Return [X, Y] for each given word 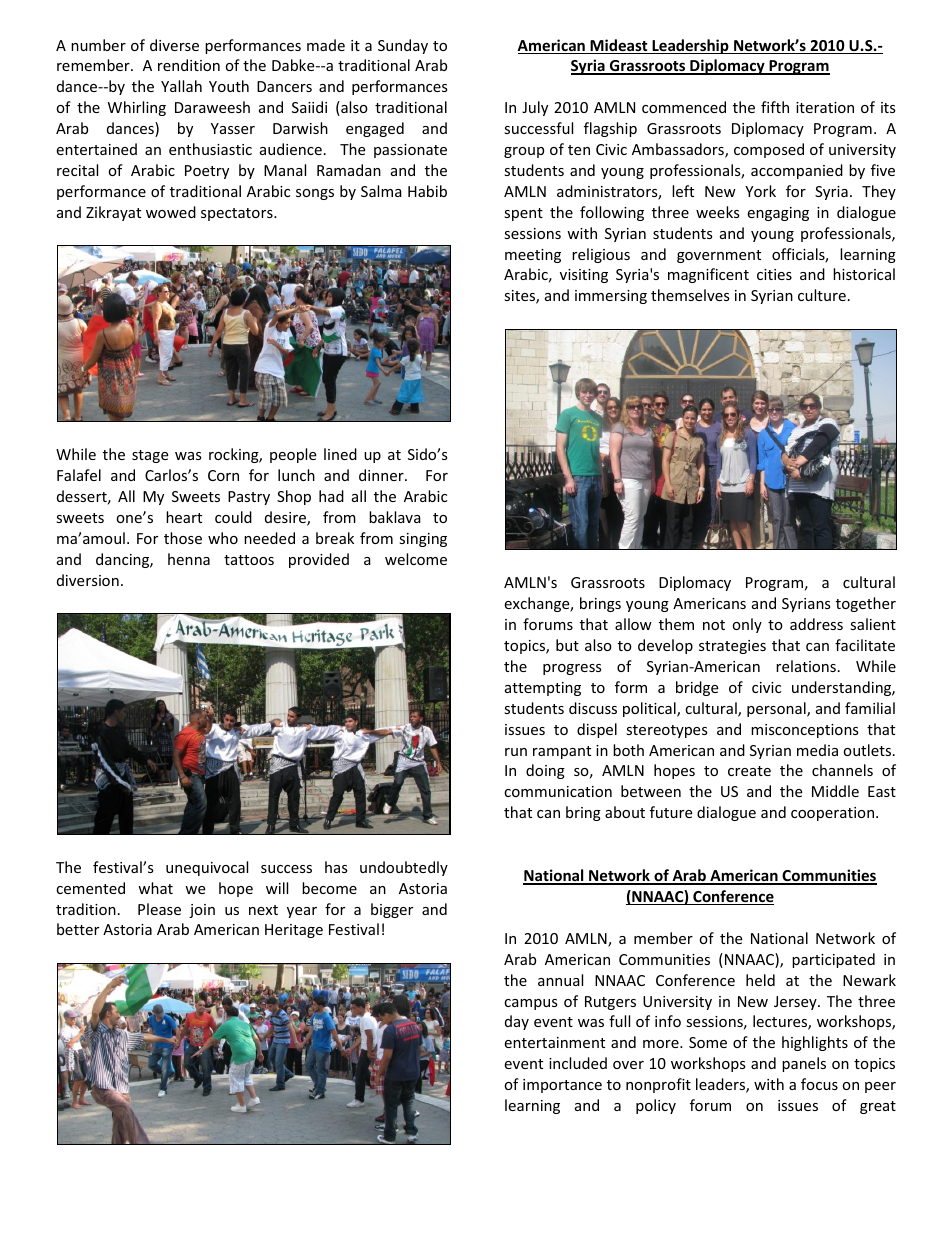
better [78, 929]
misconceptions [805, 731]
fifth [775, 107]
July [535, 108]
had [331, 496]
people [293, 455]
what [155, 888]
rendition [189, 65]
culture [822, 295]
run [516, 752]
